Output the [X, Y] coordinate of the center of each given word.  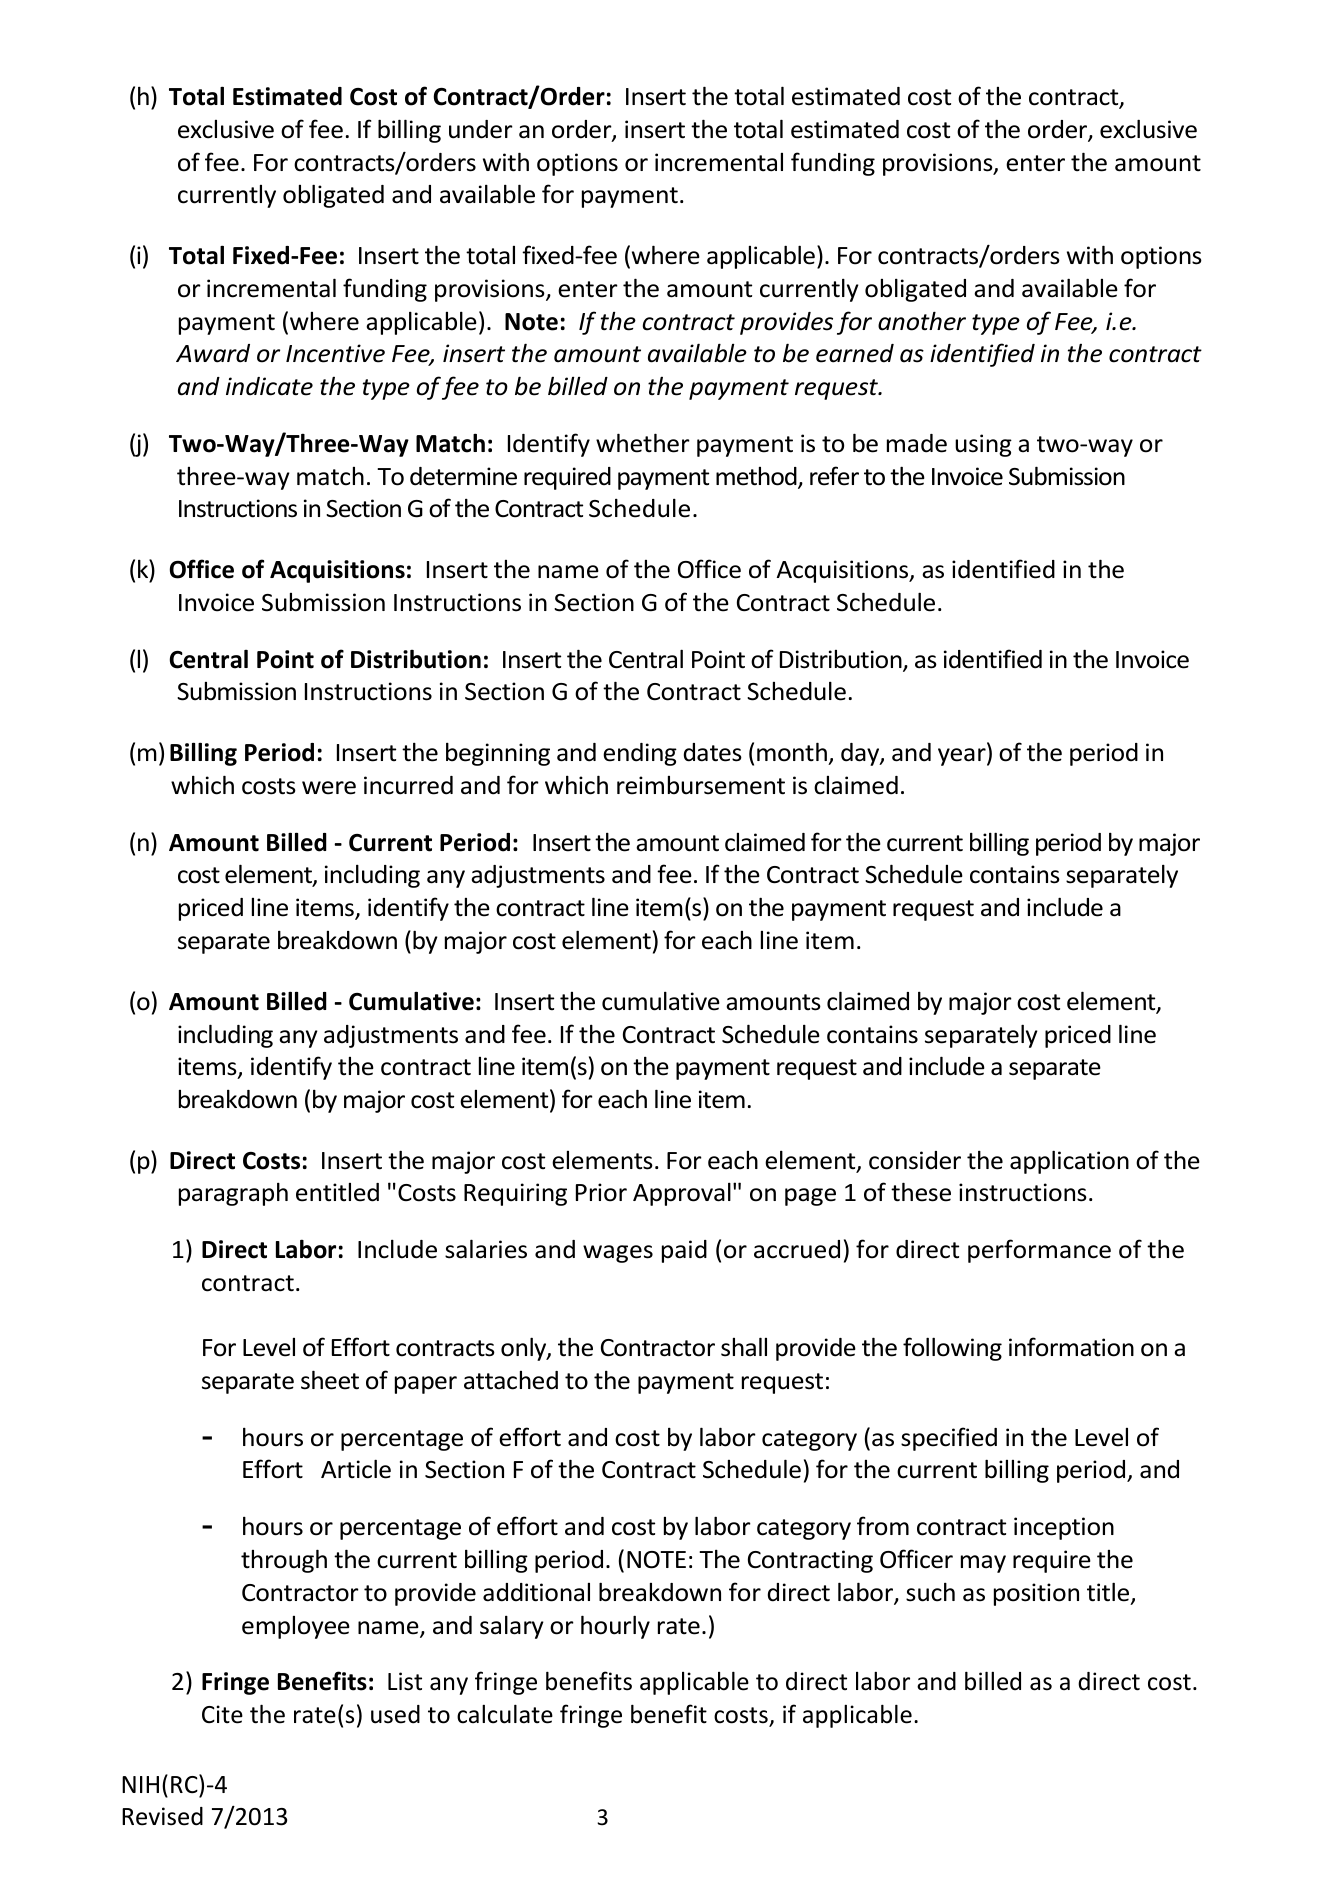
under [481, 129]
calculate [505, 1714]
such [930, 1592]
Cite [222, 1714]
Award [213, 353]
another [922, 321]
